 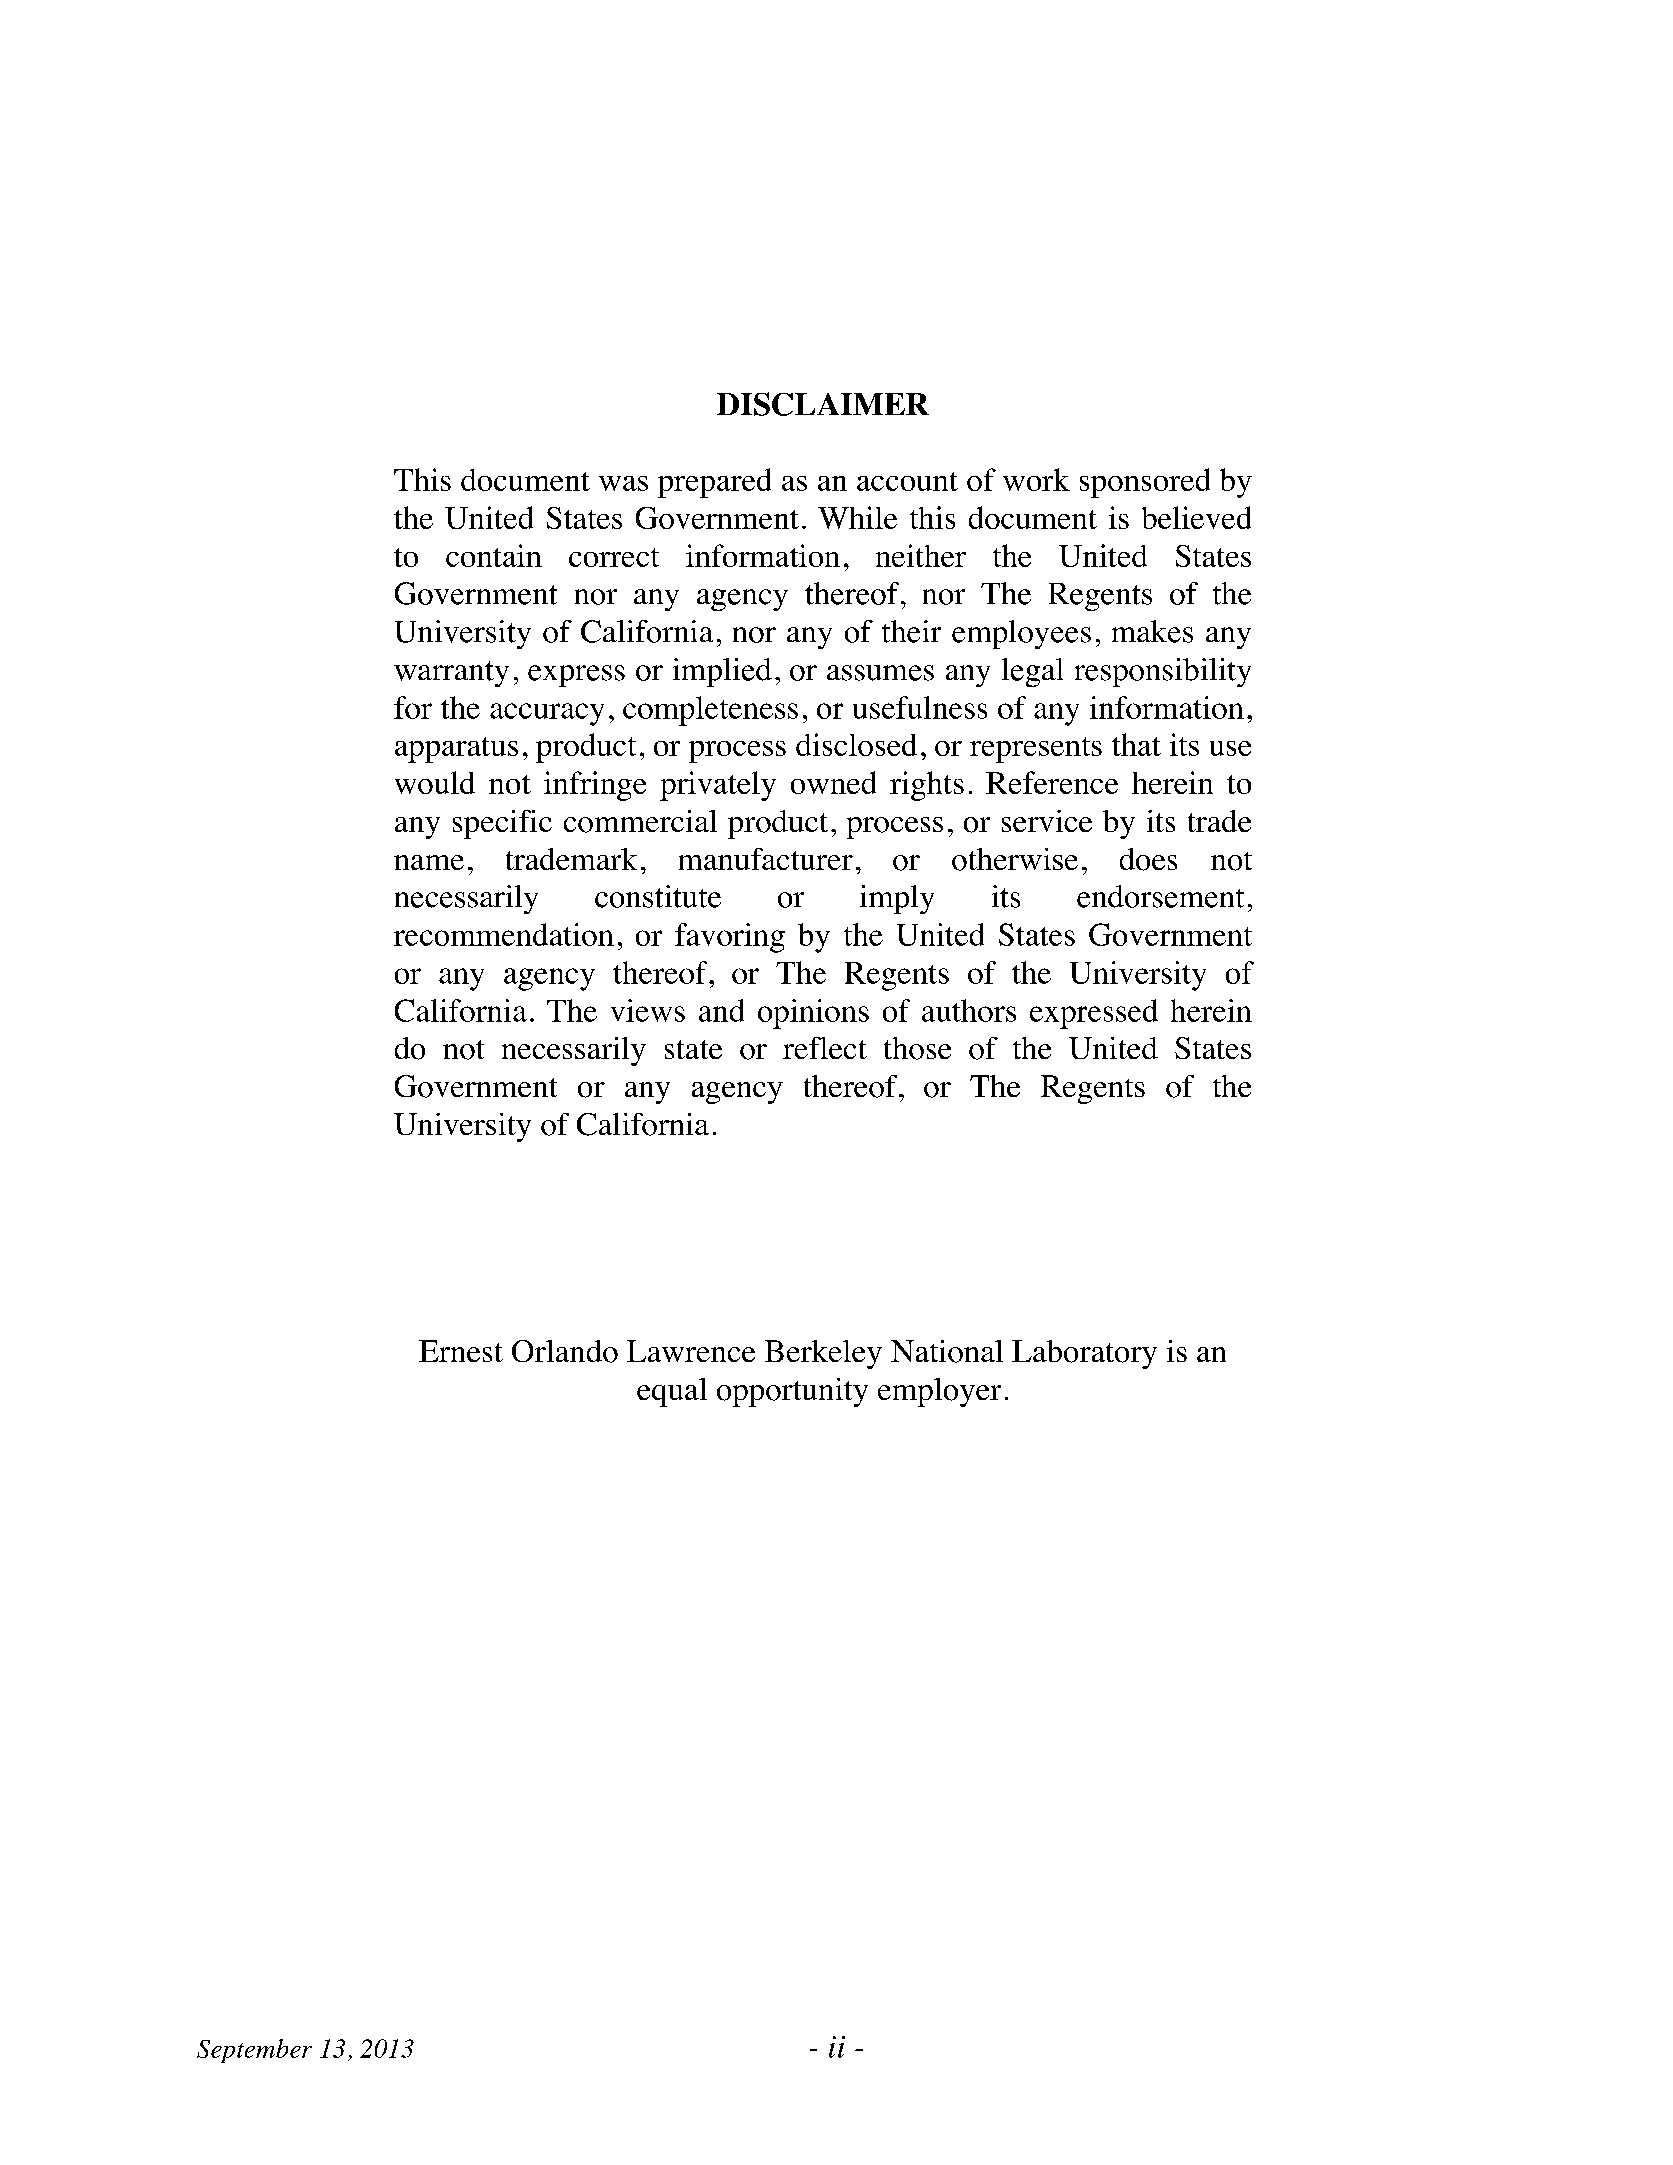 What do you see at coordinates (691, 1351) in the screenshot?
I see `Lawrence` at bounding box center [691, 1351].
